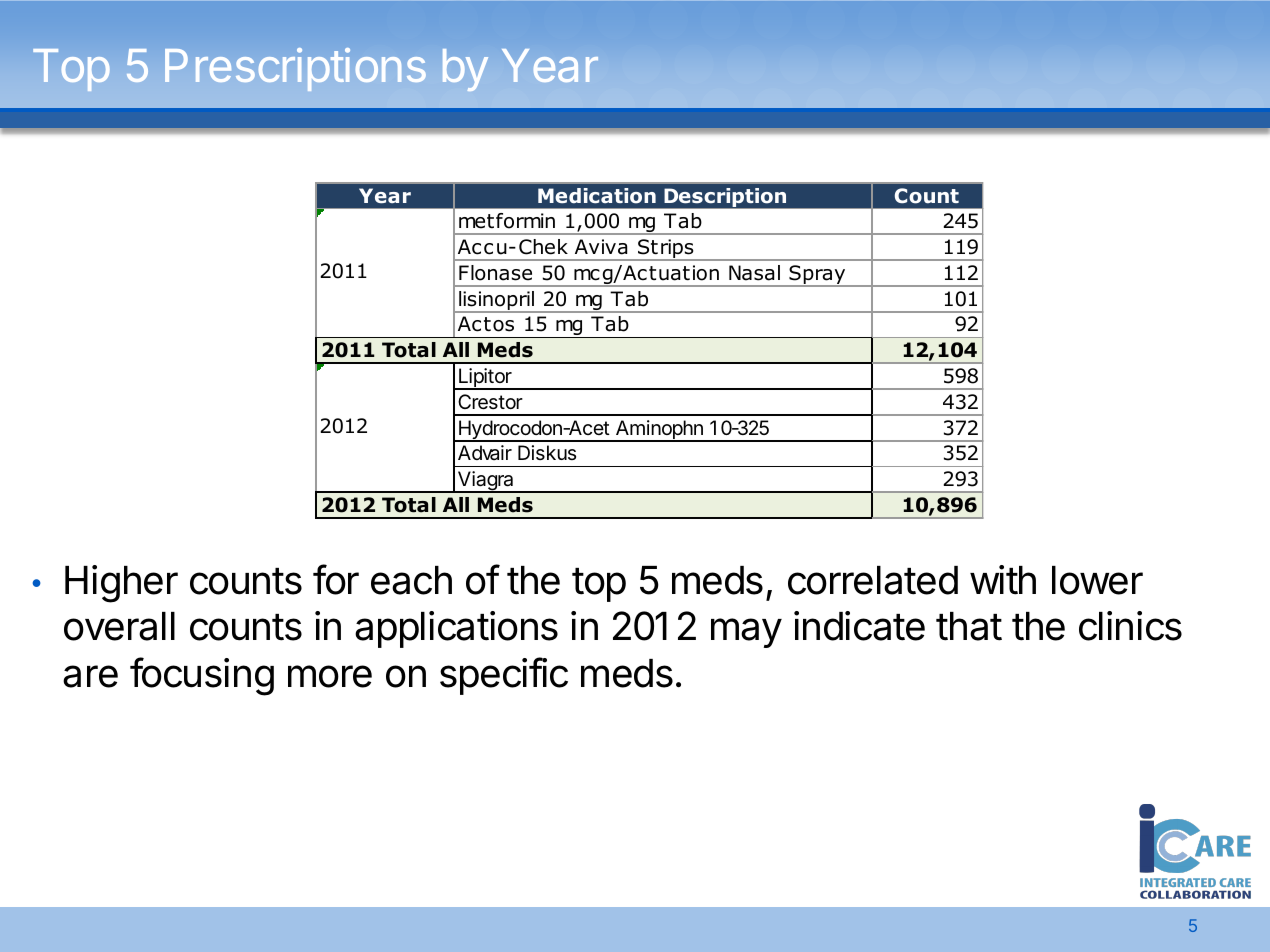 The height and width of the screenshot is (952, 1270). Describe the element at coordinates (490, 402) in the screenshot. I see `Crestor` at that location.
